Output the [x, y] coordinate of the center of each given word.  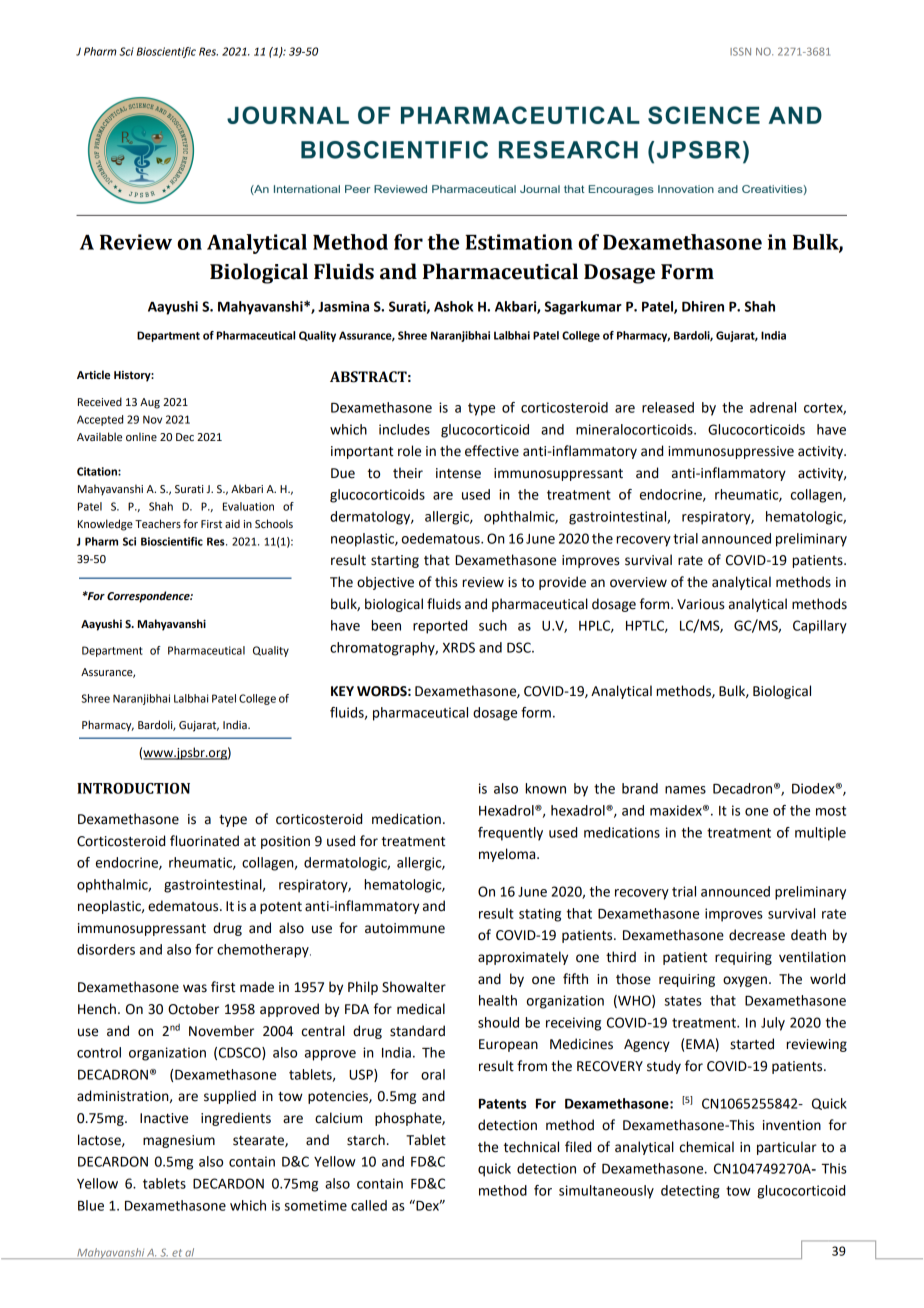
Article [93, 375]
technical [531, 1147]
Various [701, 604]
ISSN [740, 51]
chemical [707, 1147]
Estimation [519, 242]
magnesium [179, 1141]
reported [440, 627]
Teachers [158, 523]
